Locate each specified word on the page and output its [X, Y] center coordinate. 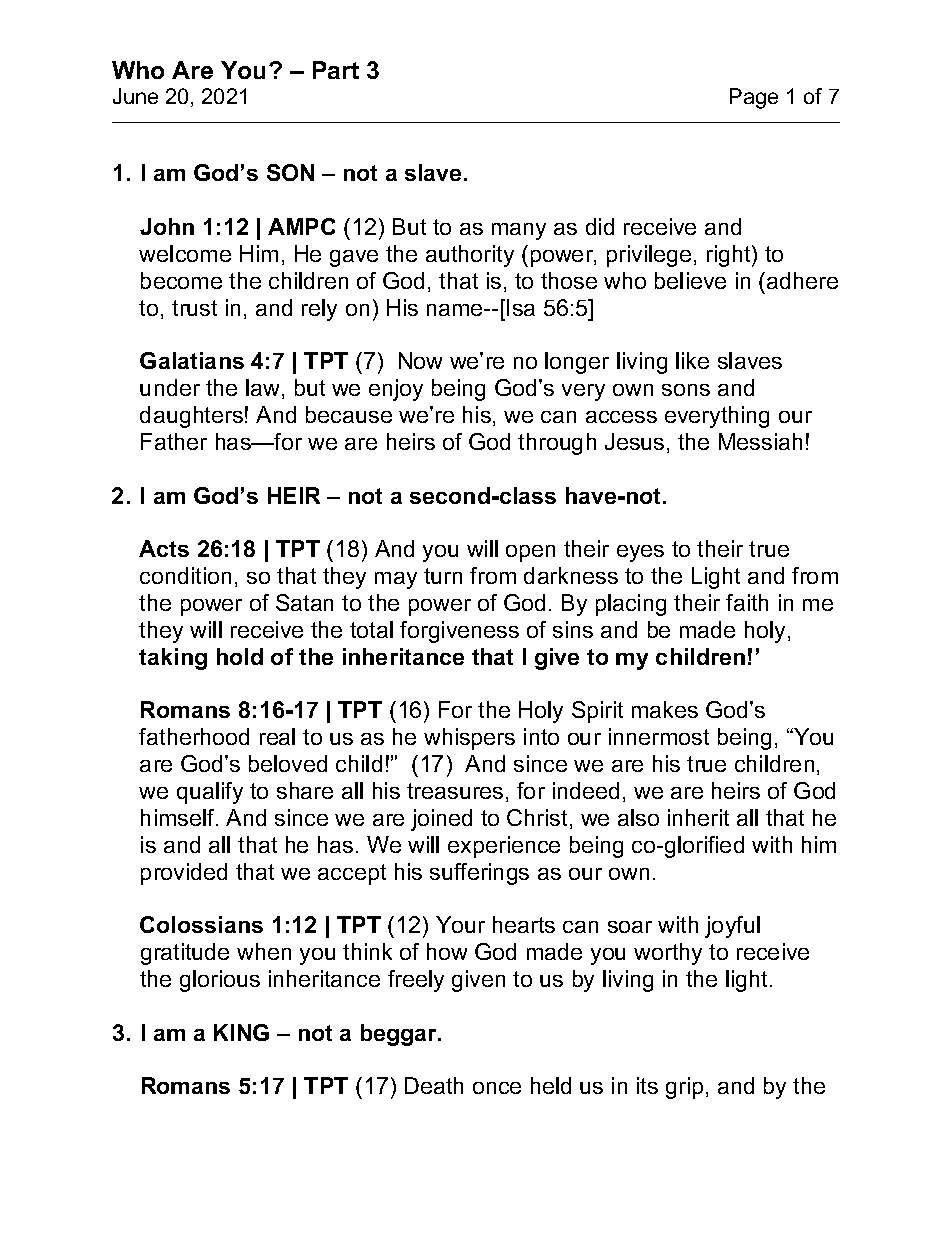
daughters [191, 417]
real [277, 736]
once [497, 1088]
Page [754, 98]
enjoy [396, 390]
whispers [469, 739]
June [135, 96]
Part [336, 70]
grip [684, 1088]
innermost [659, 736]
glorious [220, 981]
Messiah [760, 441]
